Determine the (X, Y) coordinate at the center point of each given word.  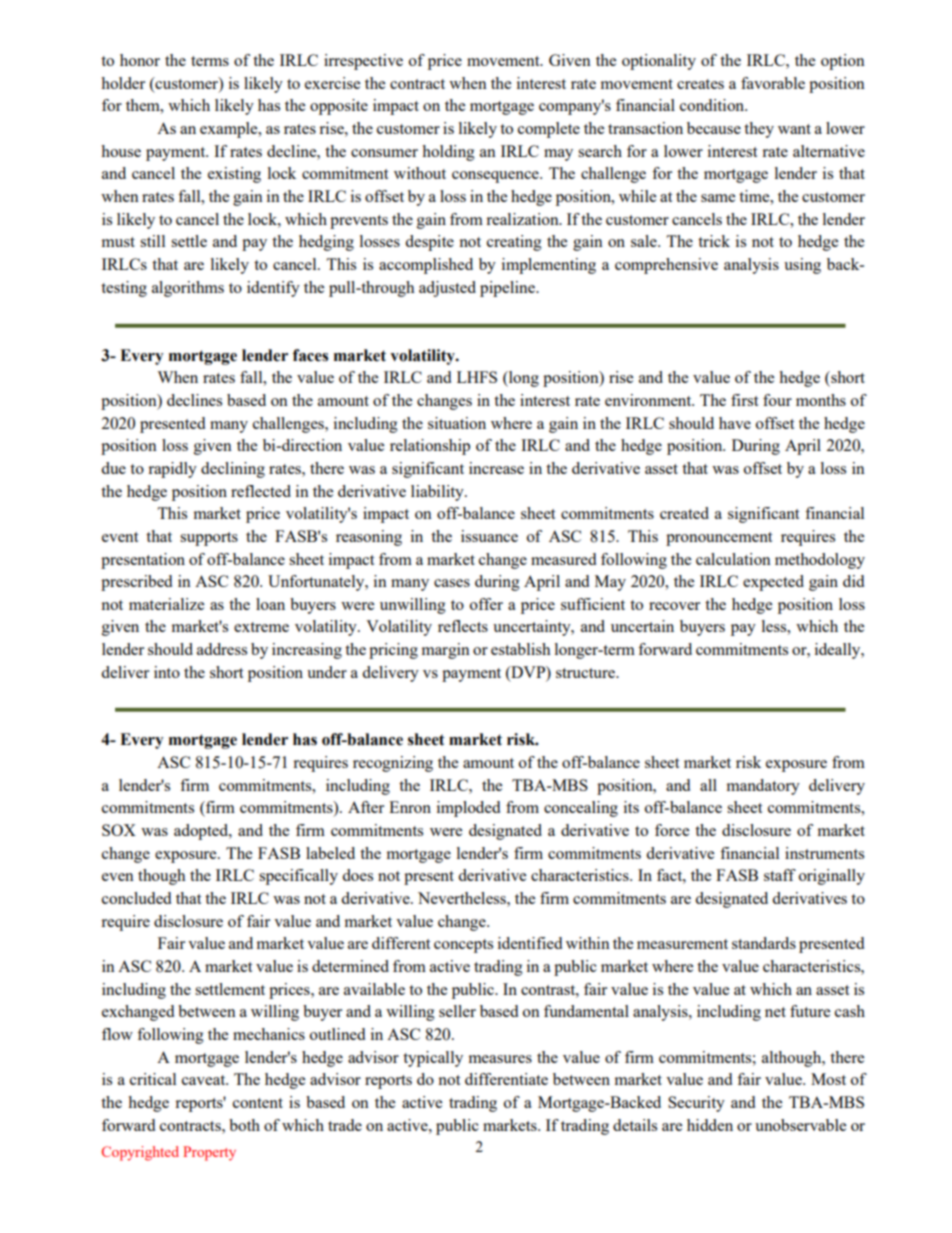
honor (140, 60)
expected (773, 583)
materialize (166, 604)
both (244, 1125)
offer (486, 604)
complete (549, 130)
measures (500, 1059)
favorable (773, 83)
